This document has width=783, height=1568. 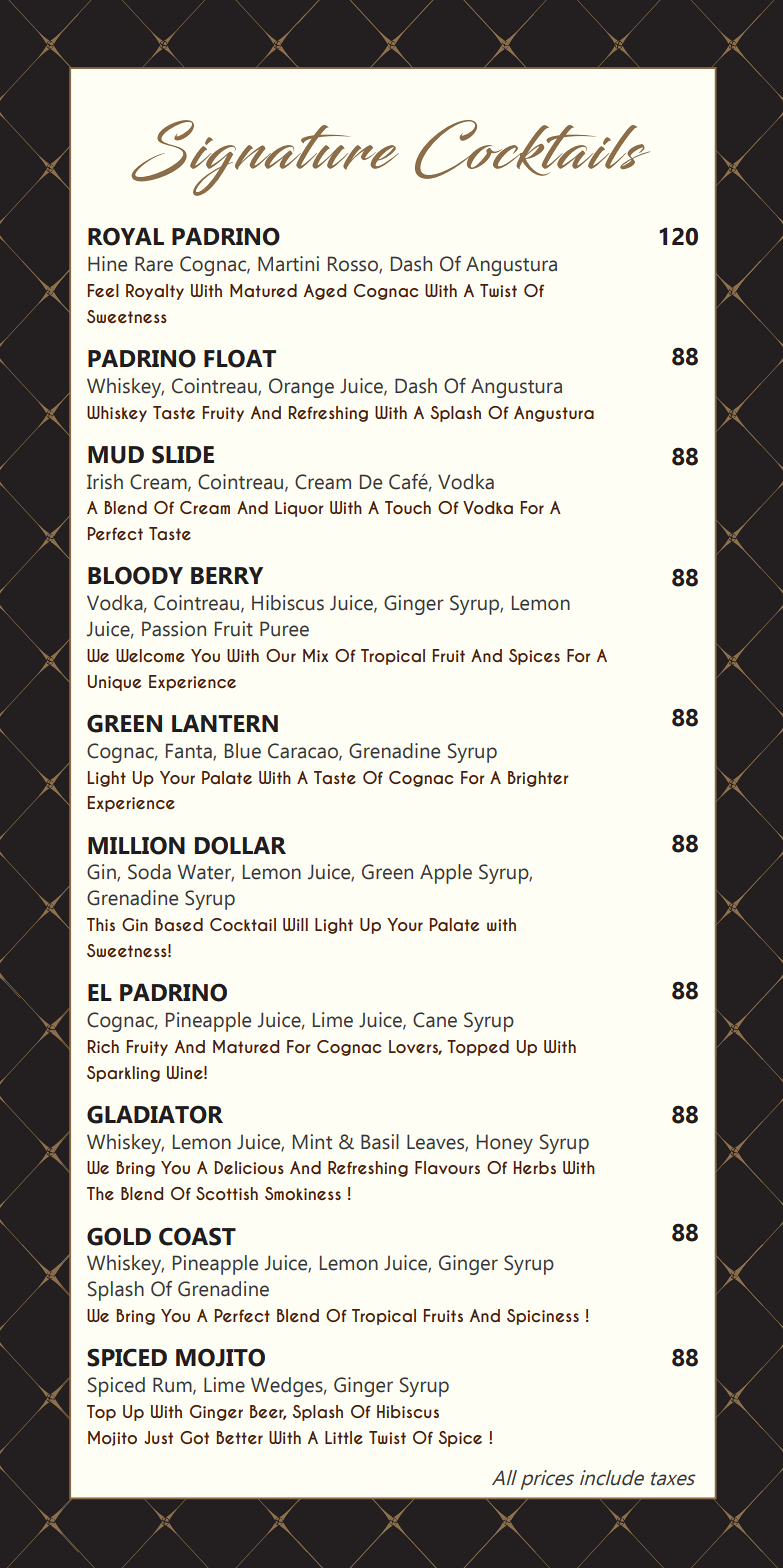 What do you see at coordinates (543, 1317) in the document?
I see `Spiciness` at bounding box center [543, 1317].
